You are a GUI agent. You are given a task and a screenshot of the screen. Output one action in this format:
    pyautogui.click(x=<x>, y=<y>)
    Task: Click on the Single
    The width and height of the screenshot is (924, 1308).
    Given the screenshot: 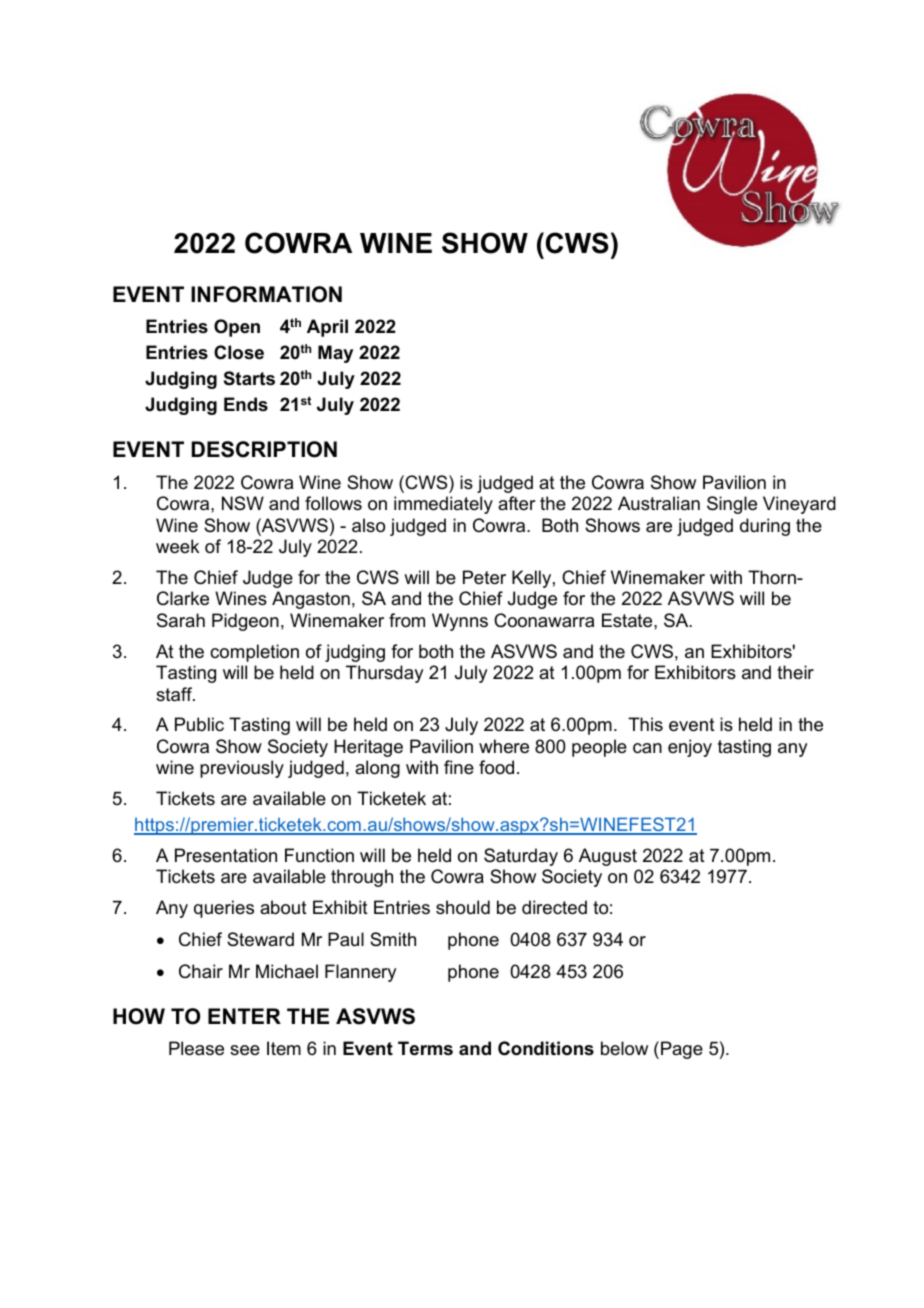 What is the action you would take?
    pyautogui.click(x=732, y=505)
